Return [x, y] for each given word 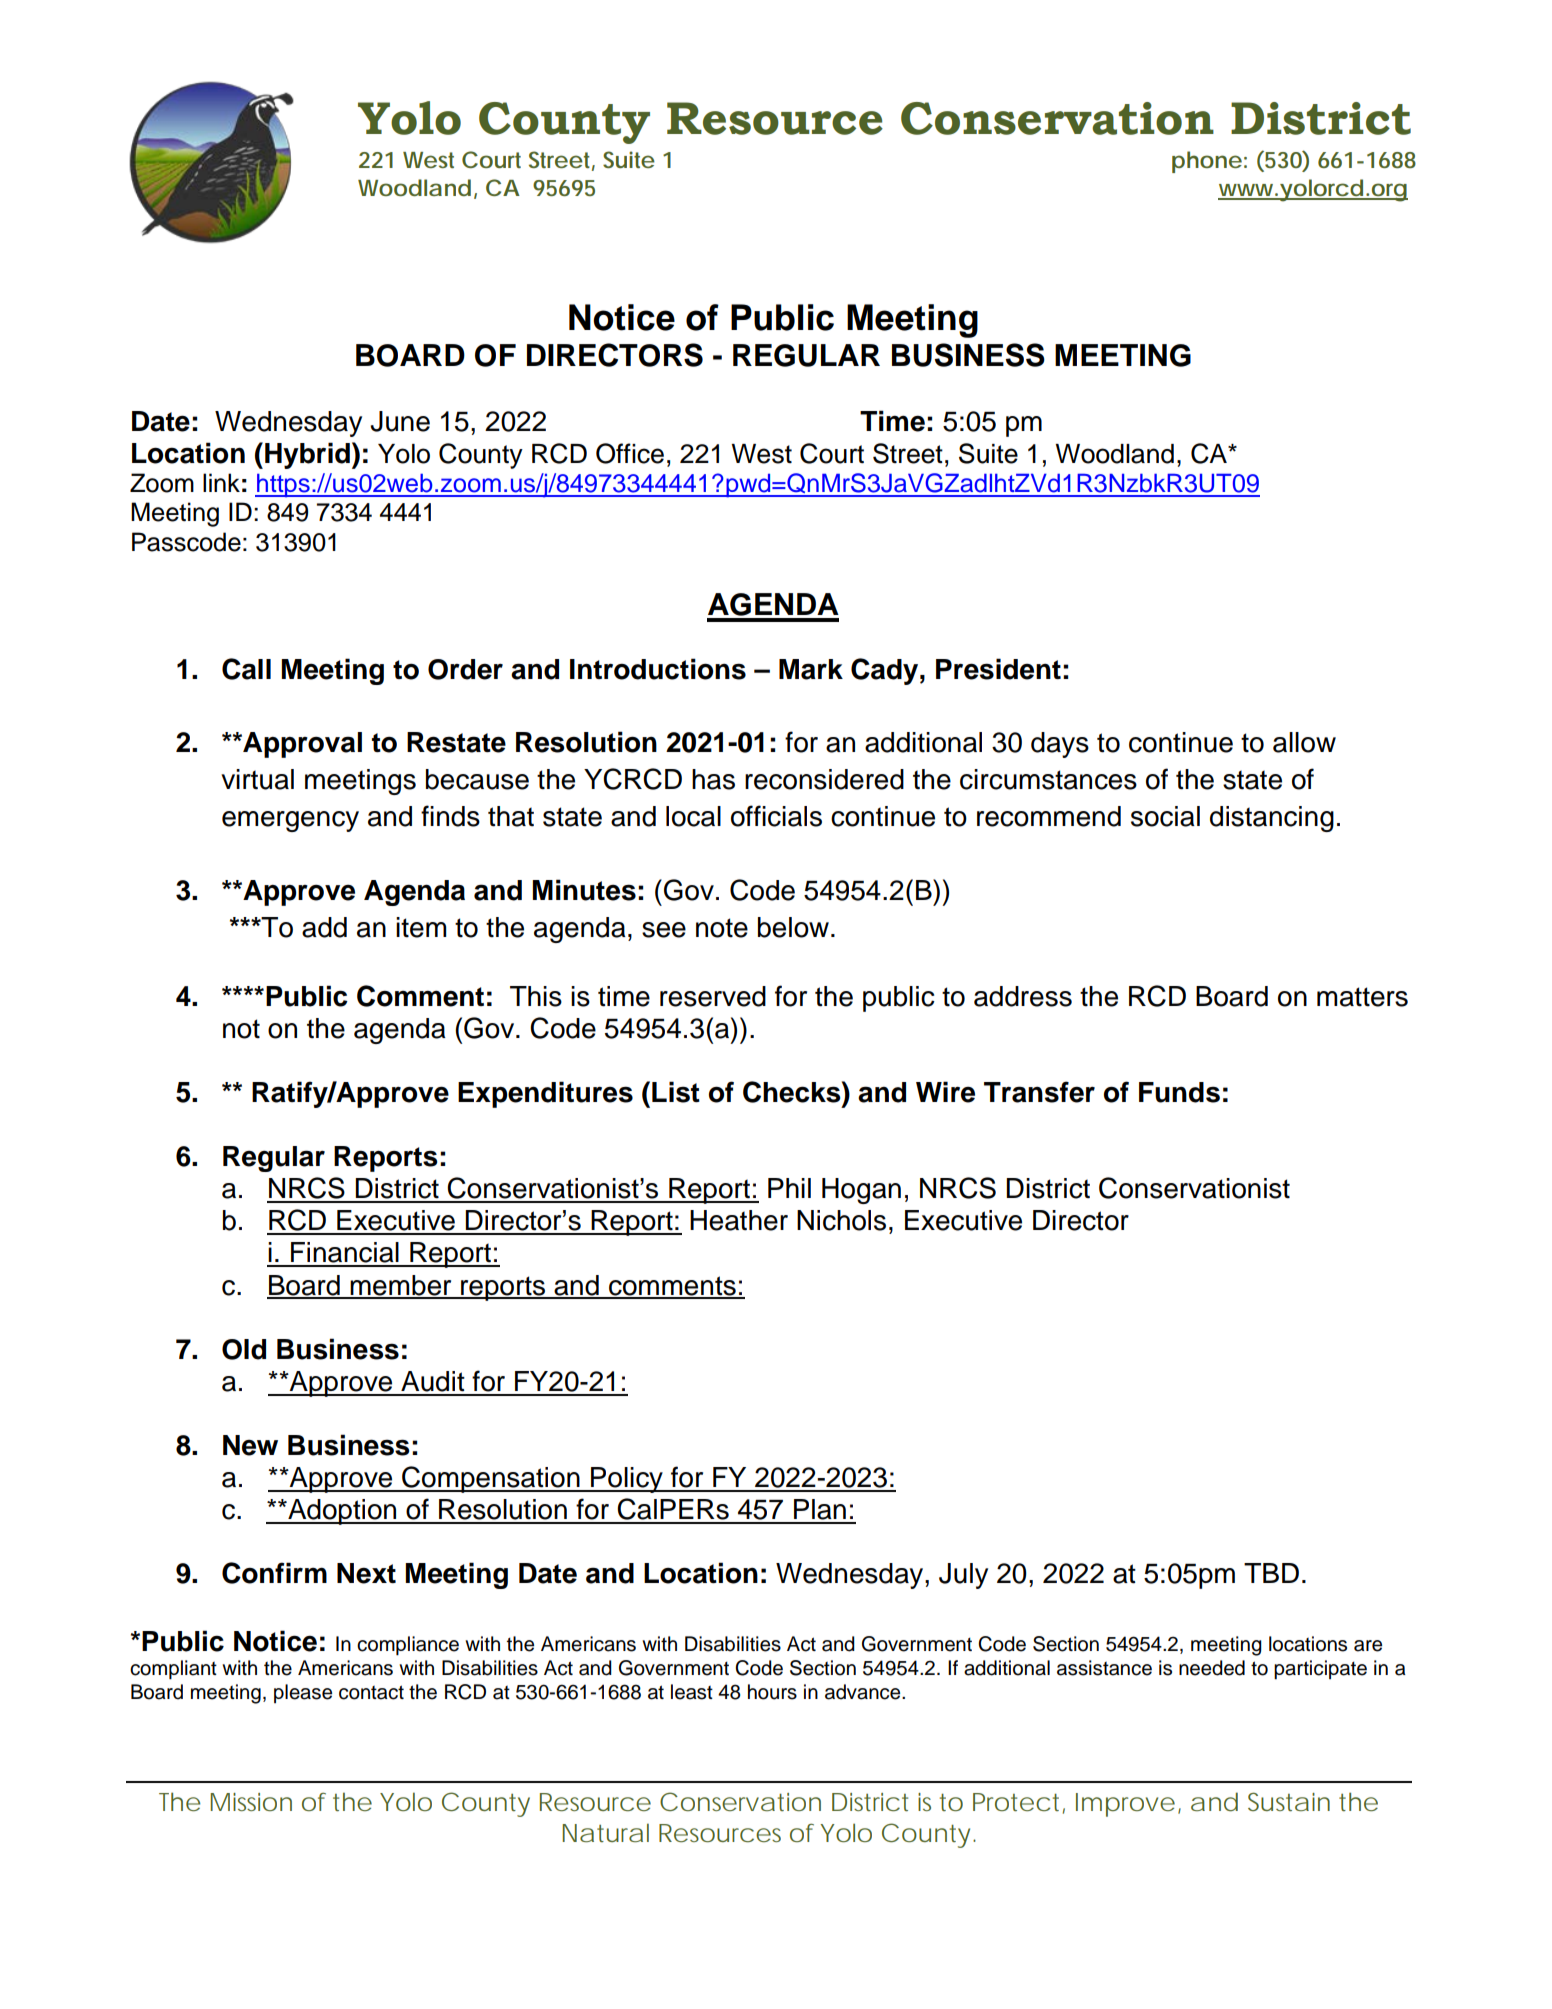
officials [776, 816]
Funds [1179, 1092]
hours [772, 1692]
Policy [627, 1480]
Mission [251, 1802]
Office [630, 453]
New [250, 1445]
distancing [1272, 819]
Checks [793, 1092]
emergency [290, 821]
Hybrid [307, 455]
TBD [1271, 1573]
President [998, 669]
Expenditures [545, 1094]
